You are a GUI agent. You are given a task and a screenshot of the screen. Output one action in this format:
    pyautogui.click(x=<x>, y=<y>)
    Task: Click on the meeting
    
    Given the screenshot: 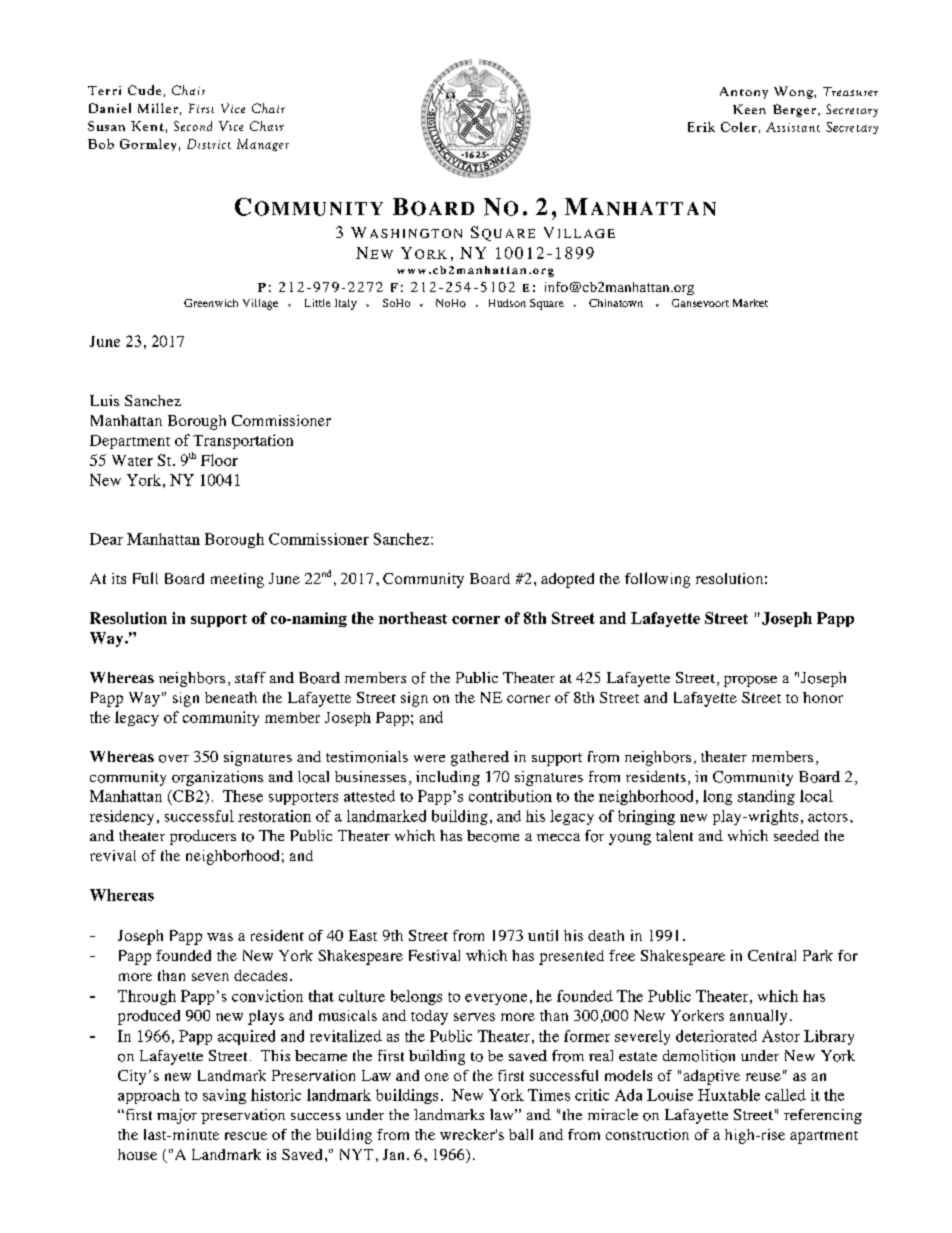 What is the action you would take?
    pyautogui.click(x=237, y=580)
